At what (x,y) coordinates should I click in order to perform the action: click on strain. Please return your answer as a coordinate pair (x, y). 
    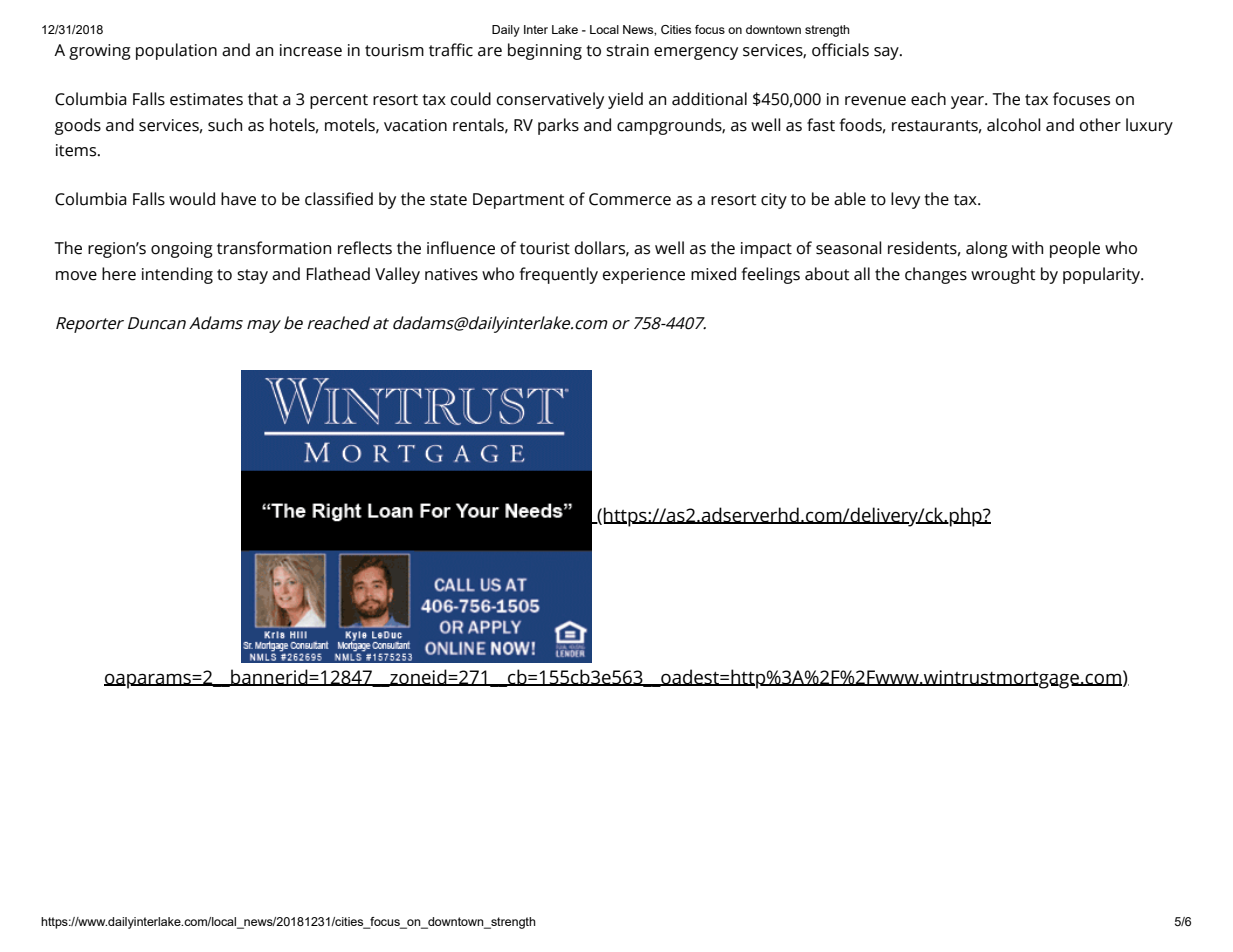
    Looking at the image, I should click on (627, 50).
